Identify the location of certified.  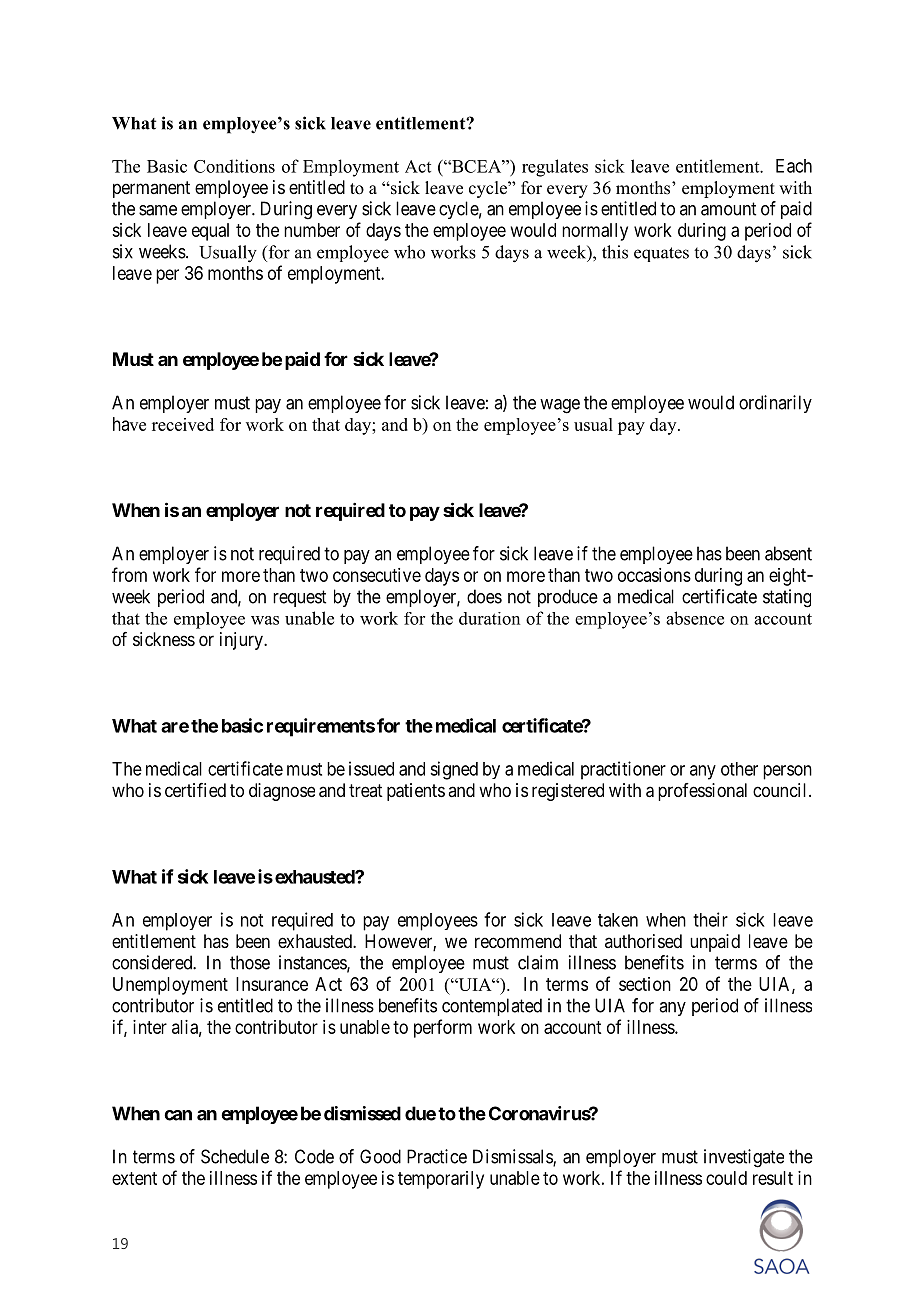
(195, 790).
